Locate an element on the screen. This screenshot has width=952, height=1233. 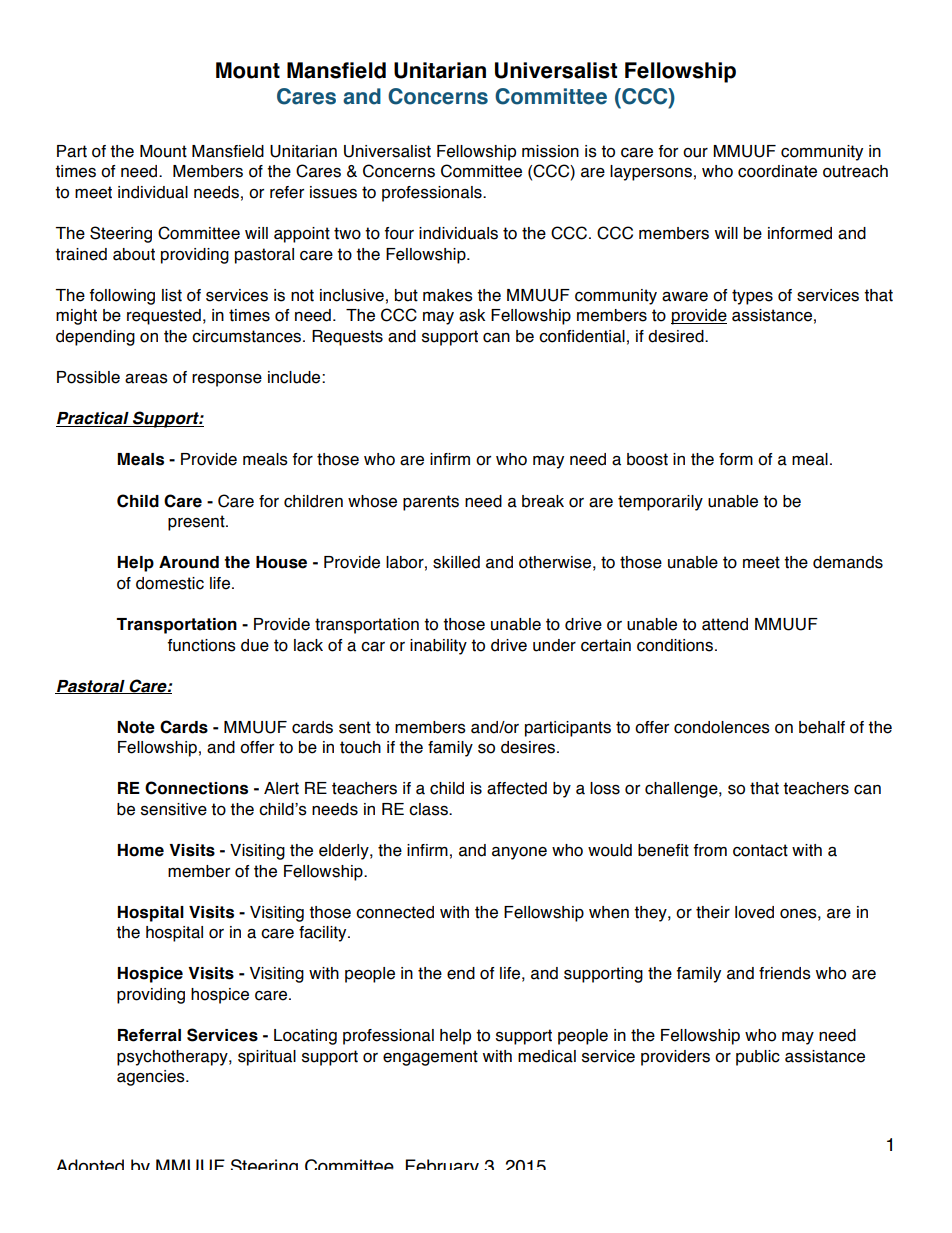
domestic is located at coordinates (170, 583).
